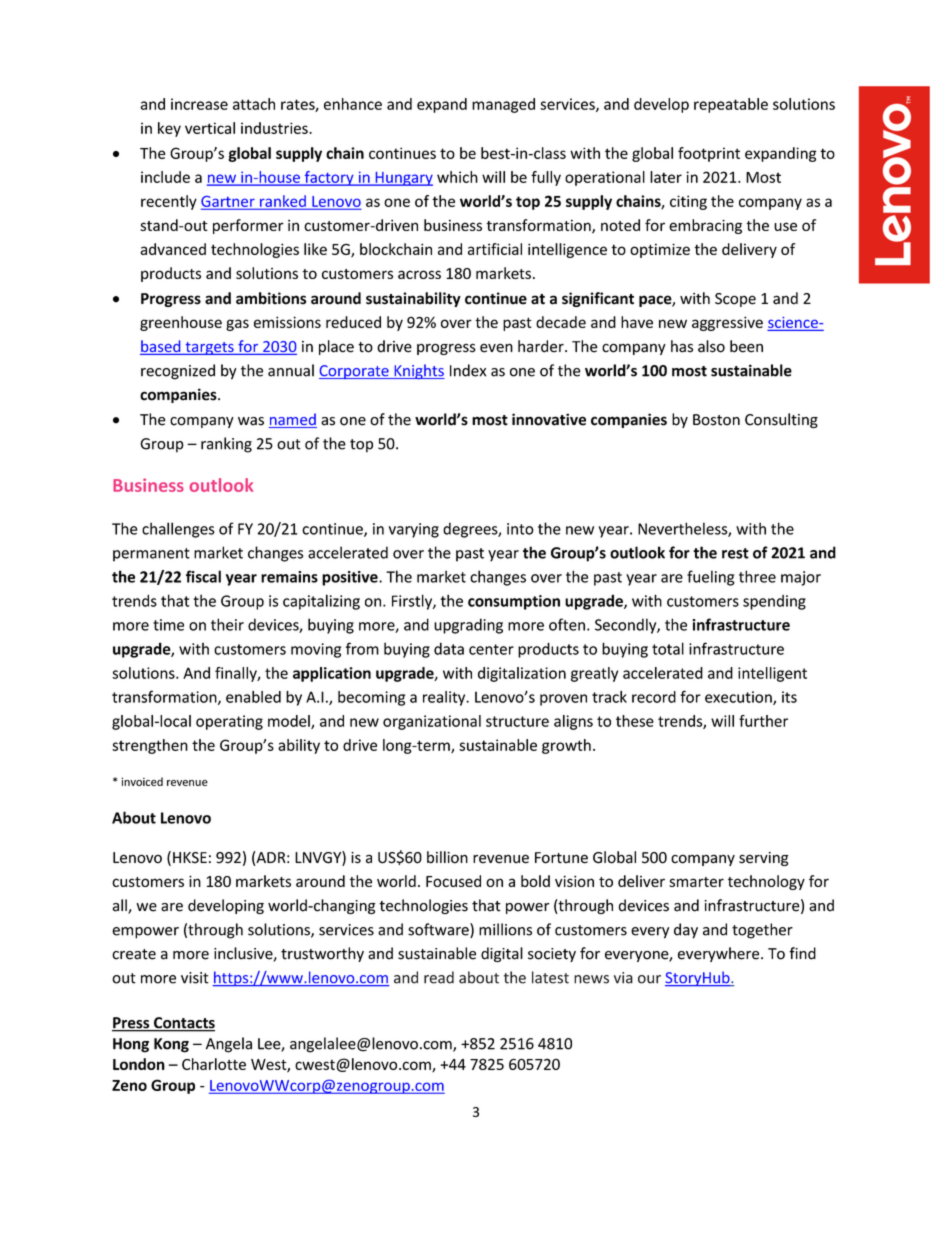 This page has height=1233, width=952. Describe the element at coordinates (142, 781) in the page. I see `invoiced` at that location.
